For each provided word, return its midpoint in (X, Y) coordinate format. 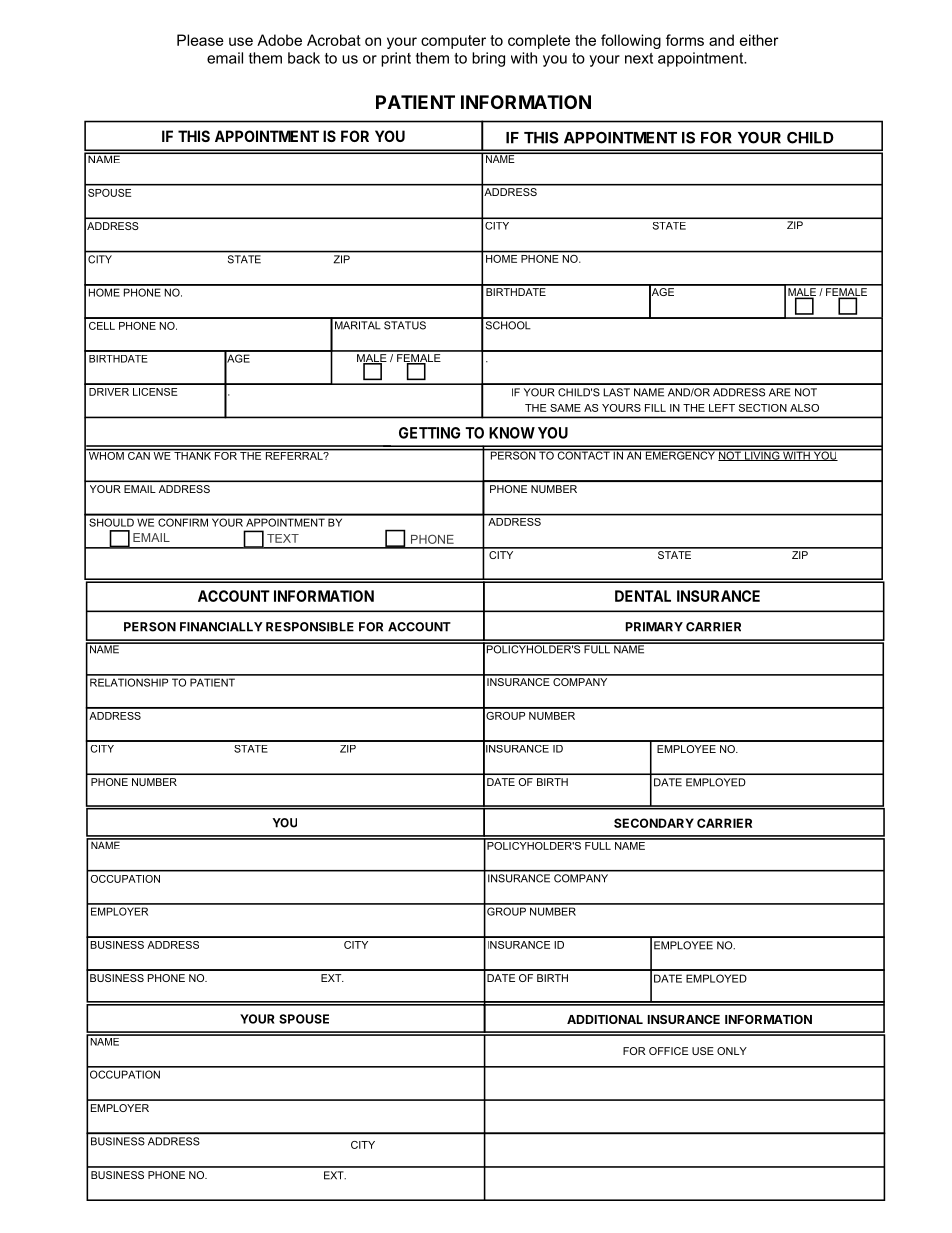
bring (488, 59)
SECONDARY (654, 823)
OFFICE (668, 1051)
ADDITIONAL (605, 1019)
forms (685, 40)
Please (200, 40)
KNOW (512, 433)
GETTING (429, 433)
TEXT (283, 538)
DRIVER (109, 392)
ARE (780, 392)
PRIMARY (654, 627)
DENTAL (643, 596)
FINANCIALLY (221, 627)
